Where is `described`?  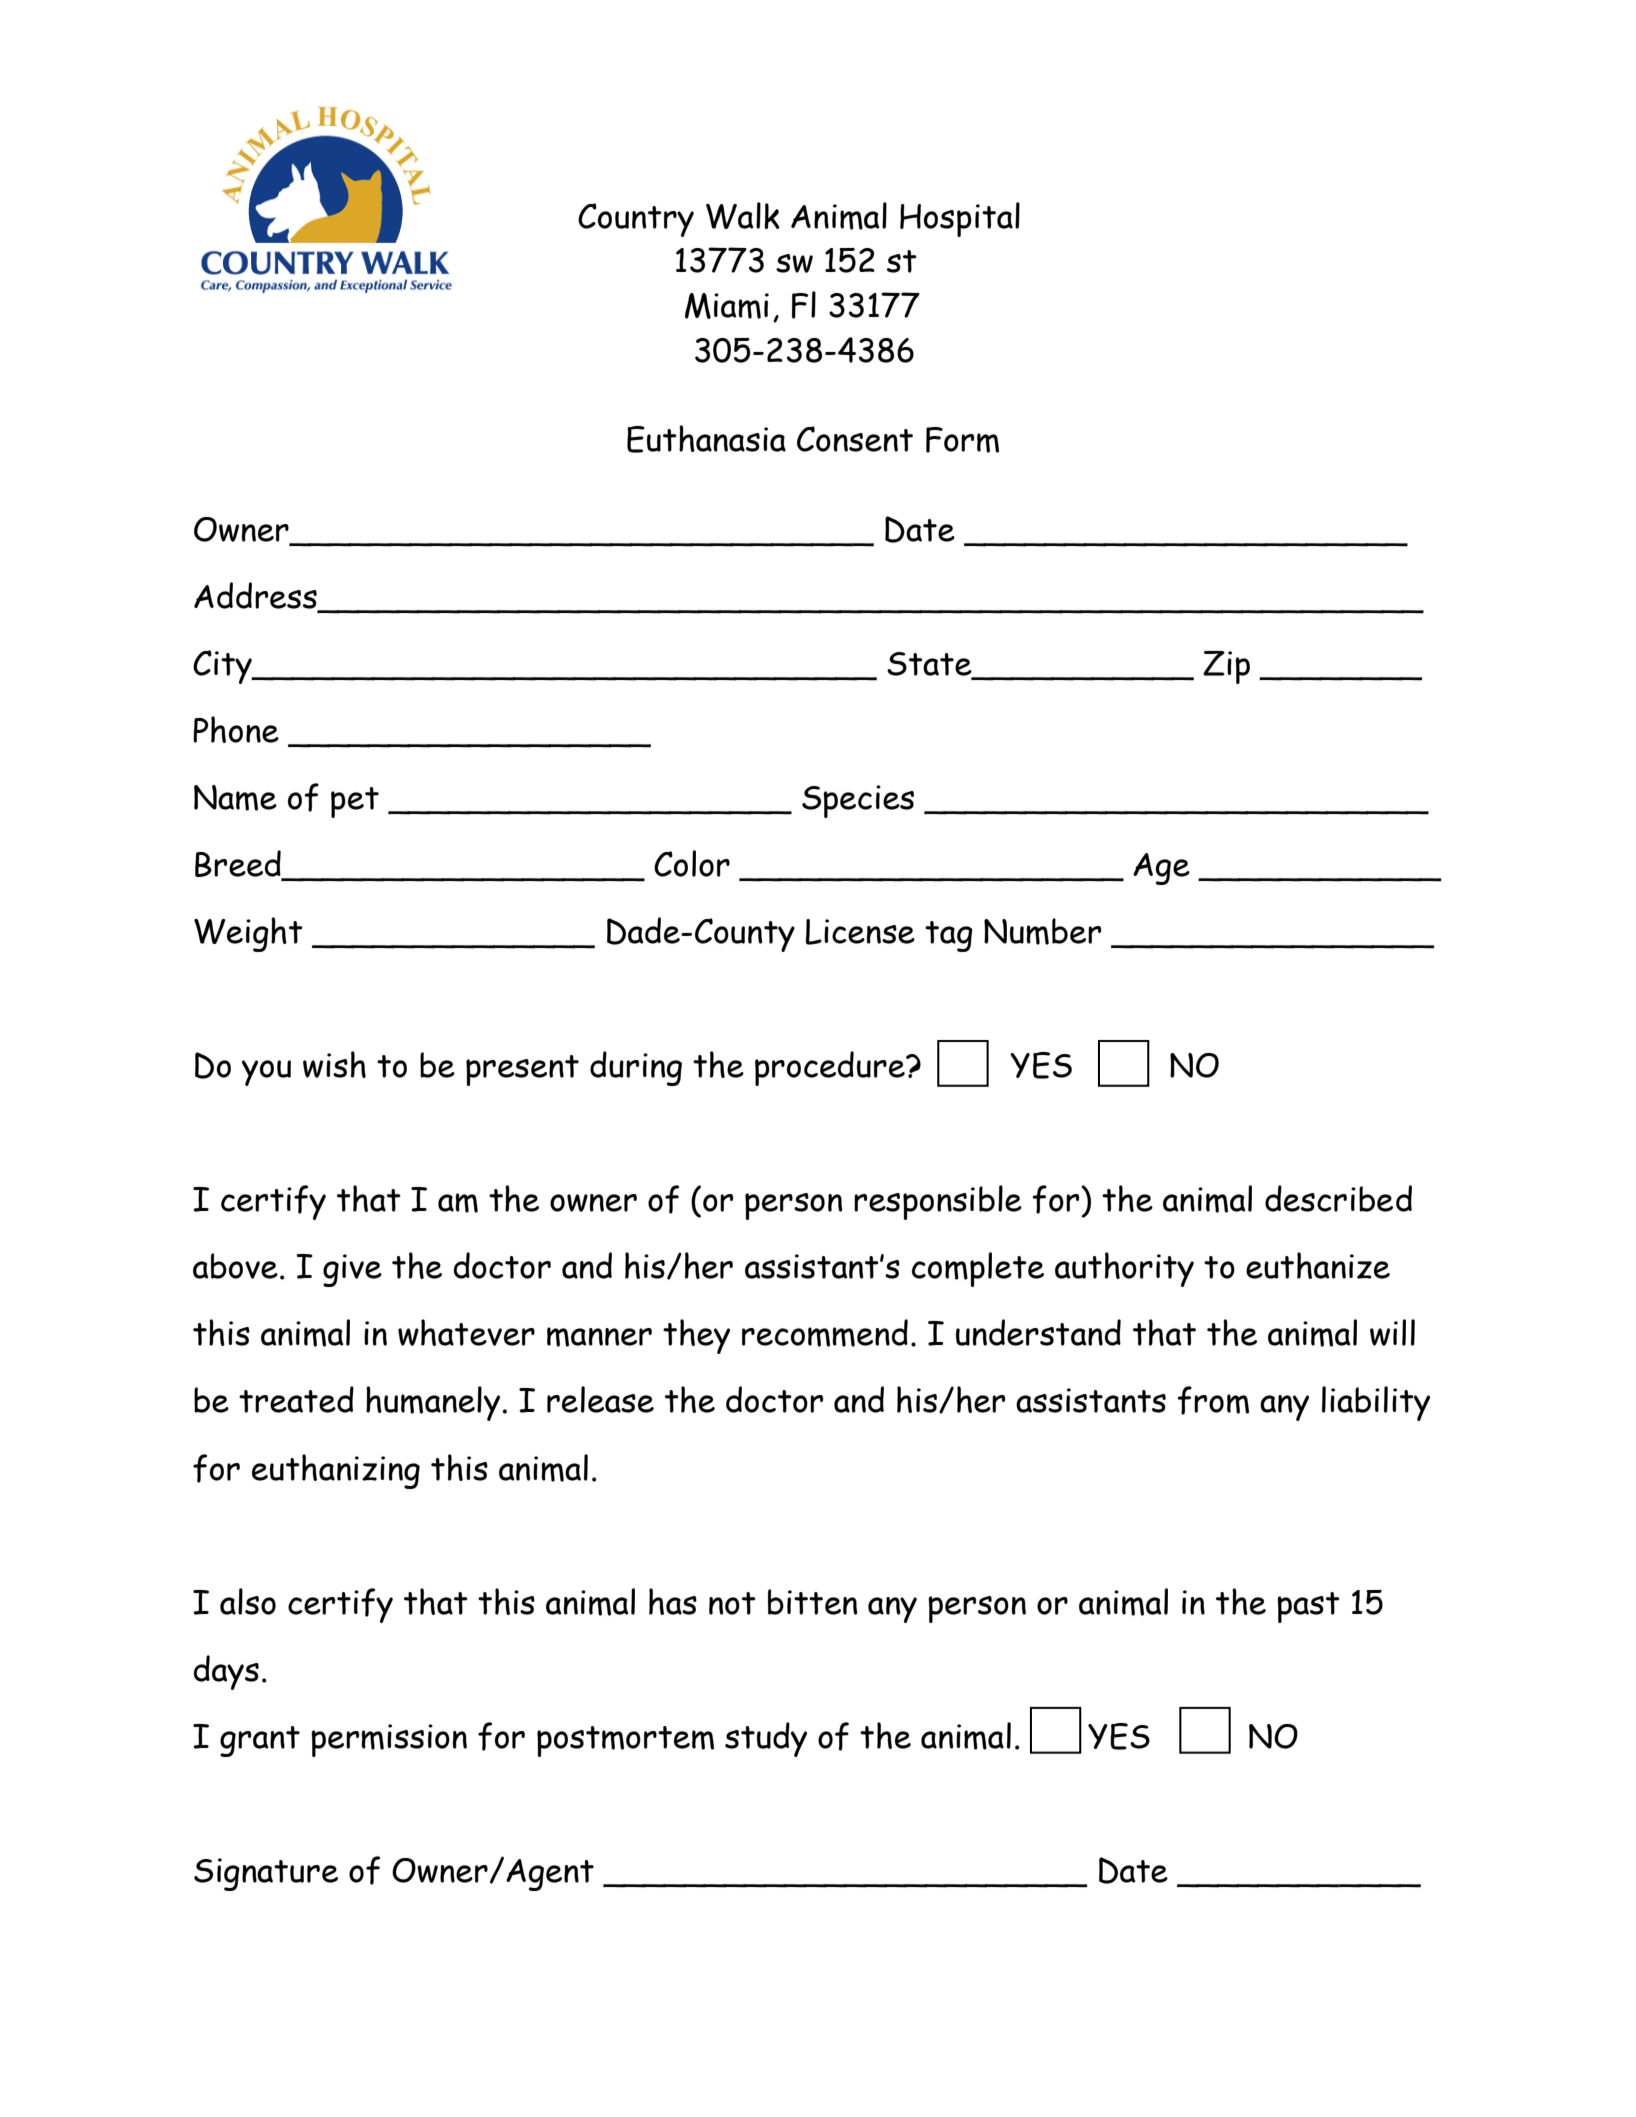 described is located at coordinates (1338, 1198).
